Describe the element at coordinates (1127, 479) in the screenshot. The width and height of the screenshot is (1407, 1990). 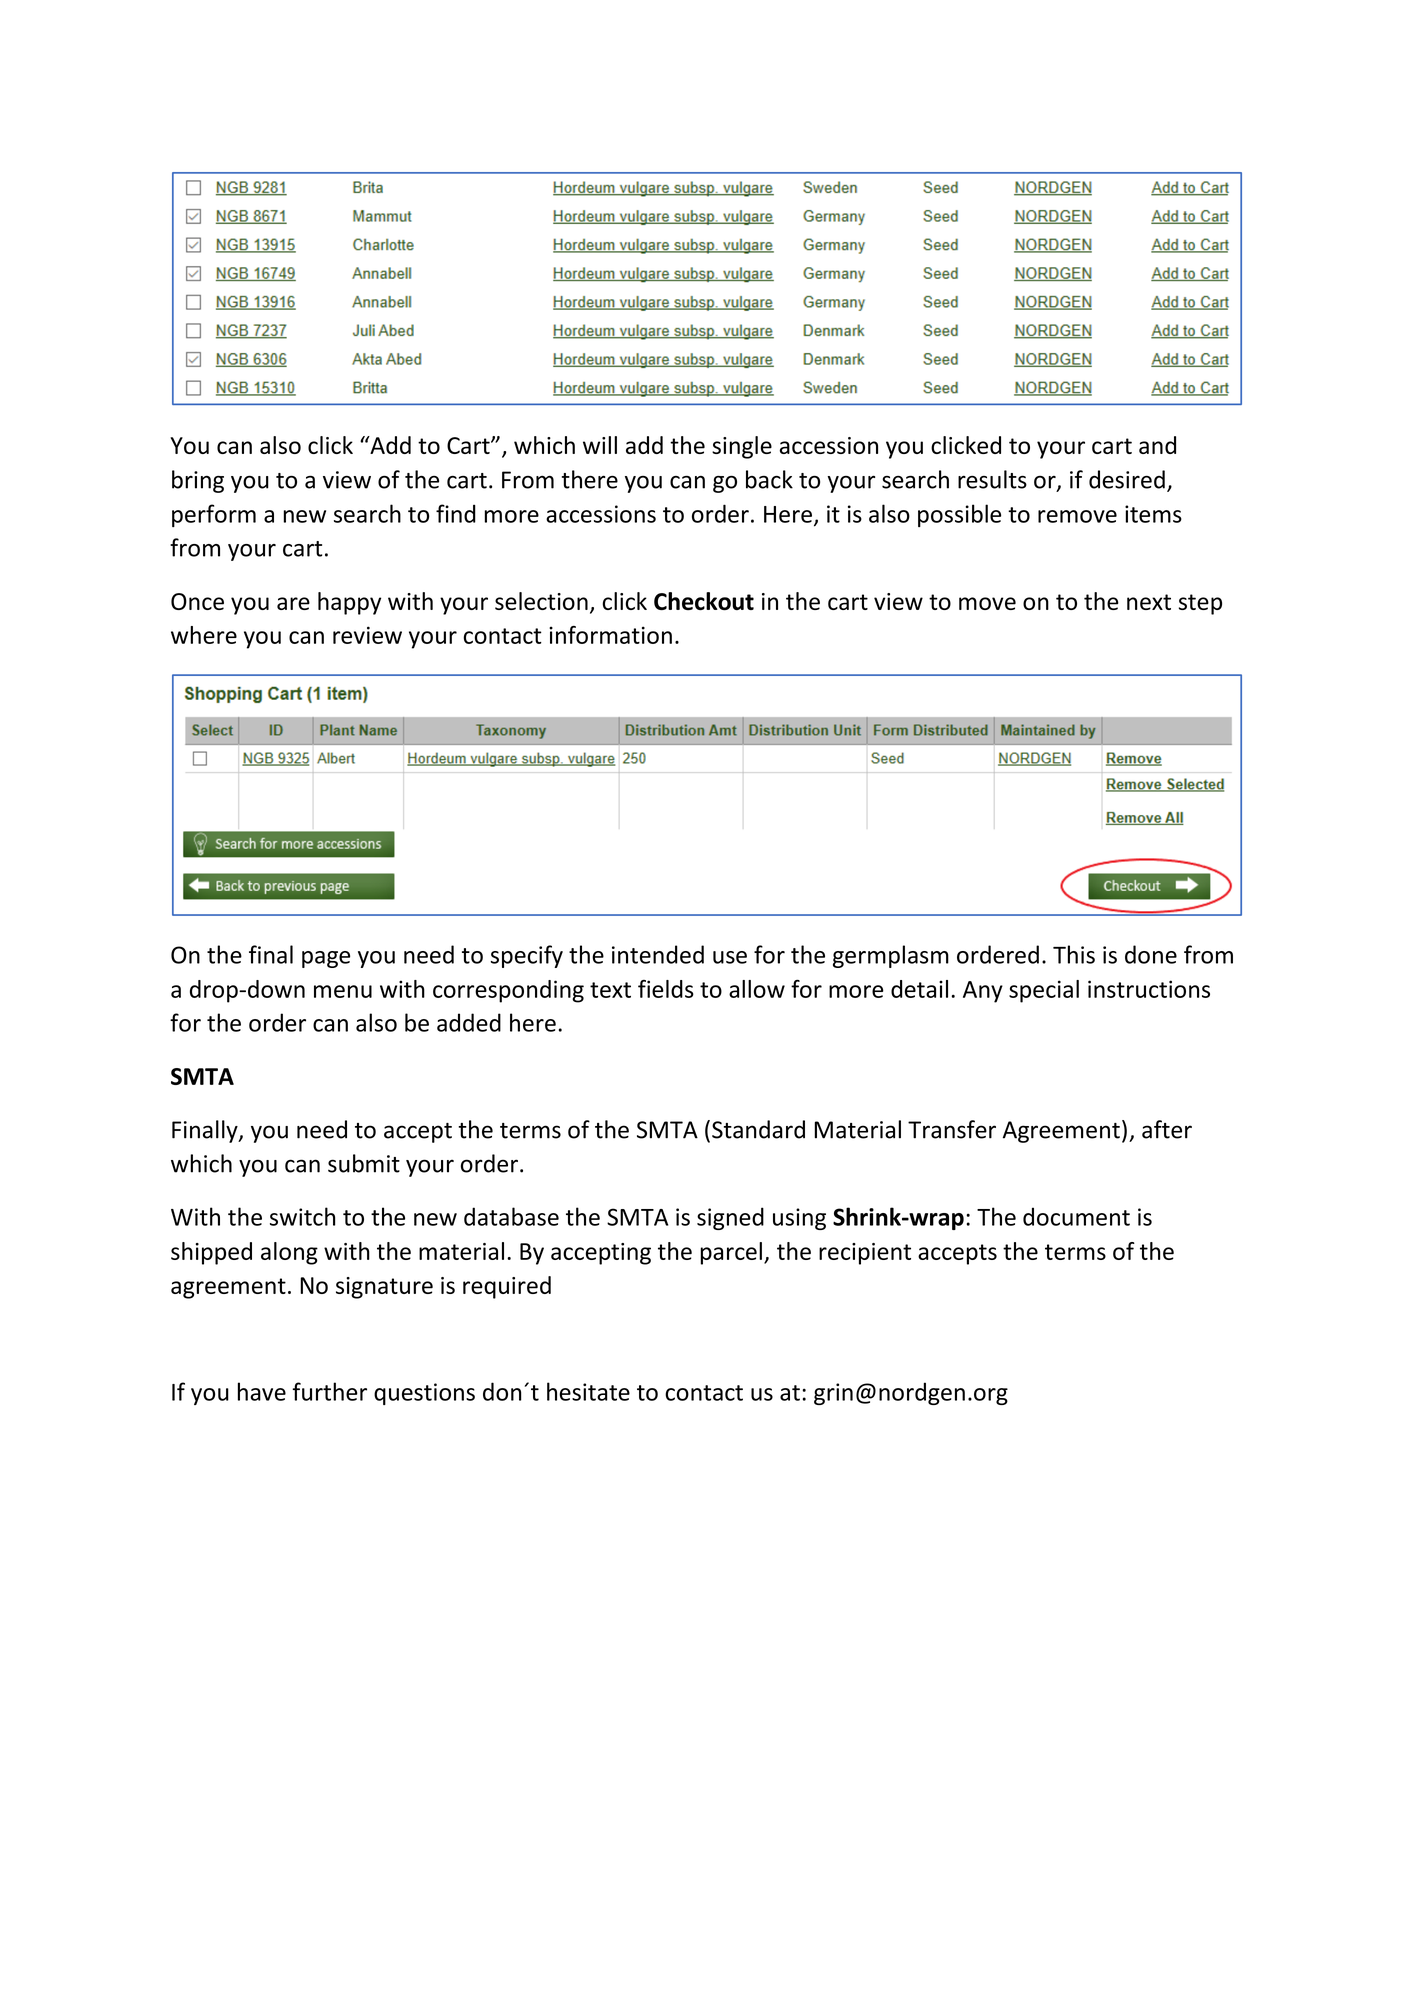
I see `desired` at that location.
